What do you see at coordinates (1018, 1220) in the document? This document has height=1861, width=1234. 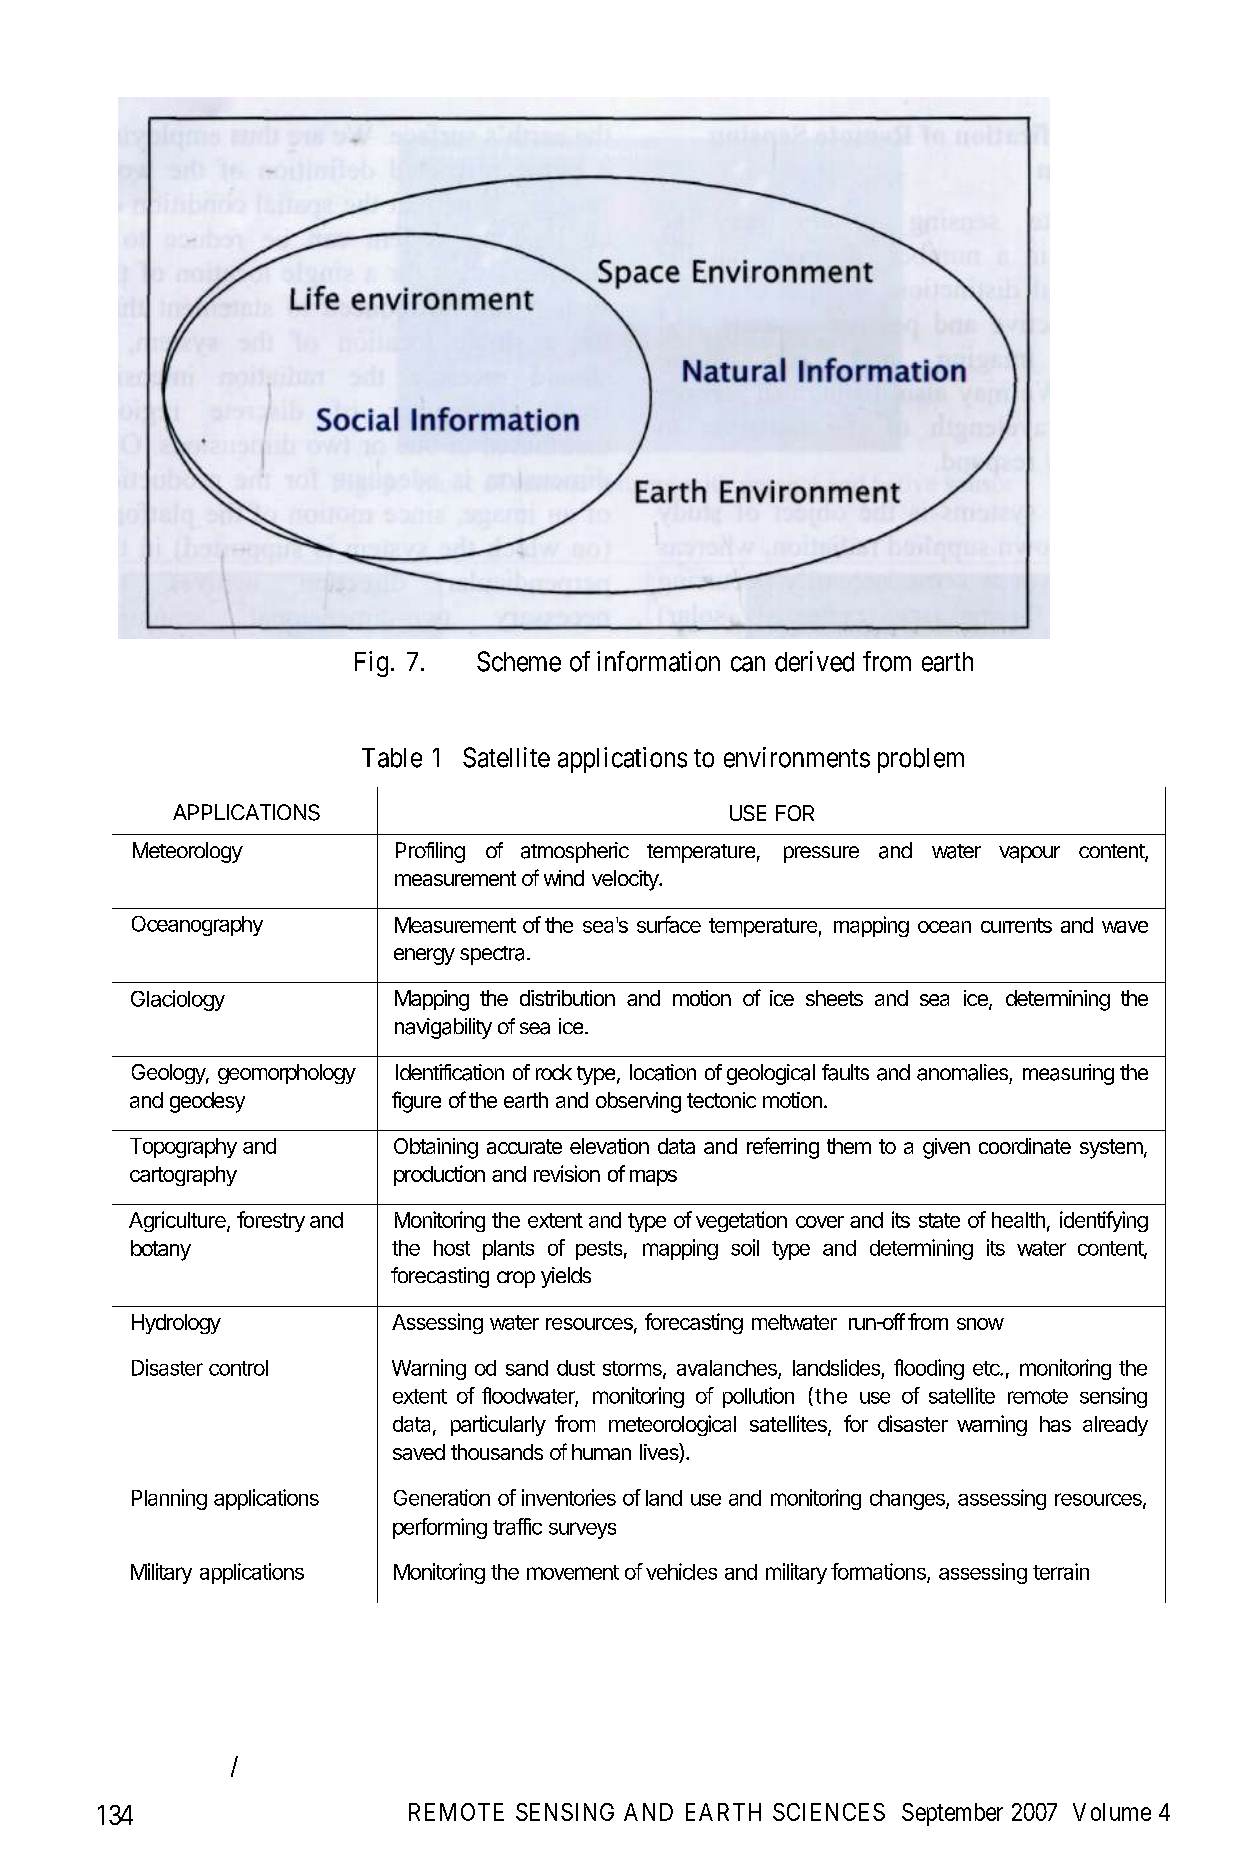 I see `health` at bounding box center [1018, 1220].
